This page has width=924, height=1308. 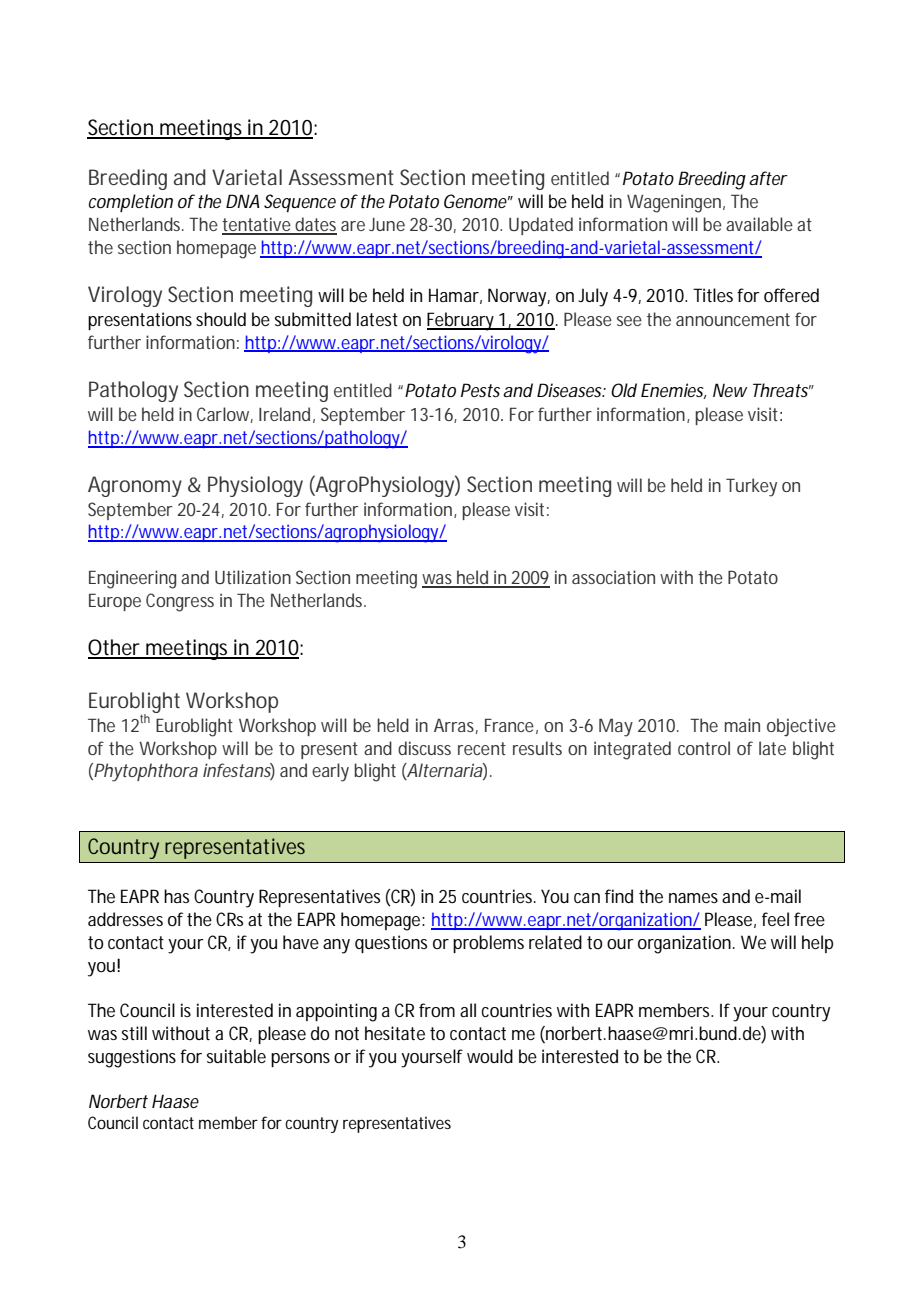 I want to click on available, so click(x=759, y=224).
